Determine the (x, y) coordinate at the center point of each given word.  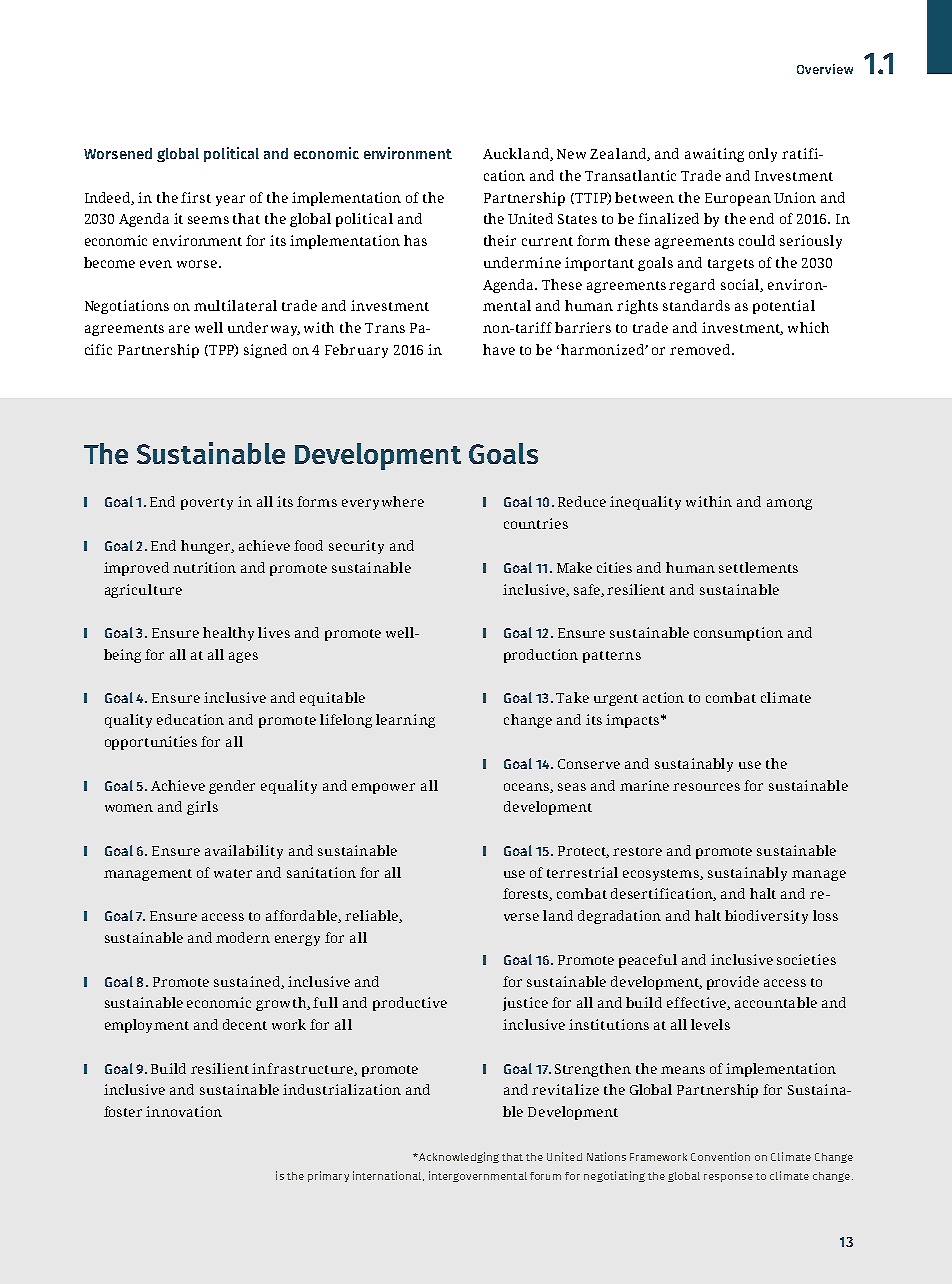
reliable (372, 916)
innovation (184, 1111)
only (763, 155)
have (499, 349)
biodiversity (766, 917)
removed (701, 349)
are (179, 329)
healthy (228, 634)
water (233, 873)
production (541, 656)
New (571, 154)
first (196, 197)
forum (545, 1176)
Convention (720, 1156)
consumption (738, 634)
